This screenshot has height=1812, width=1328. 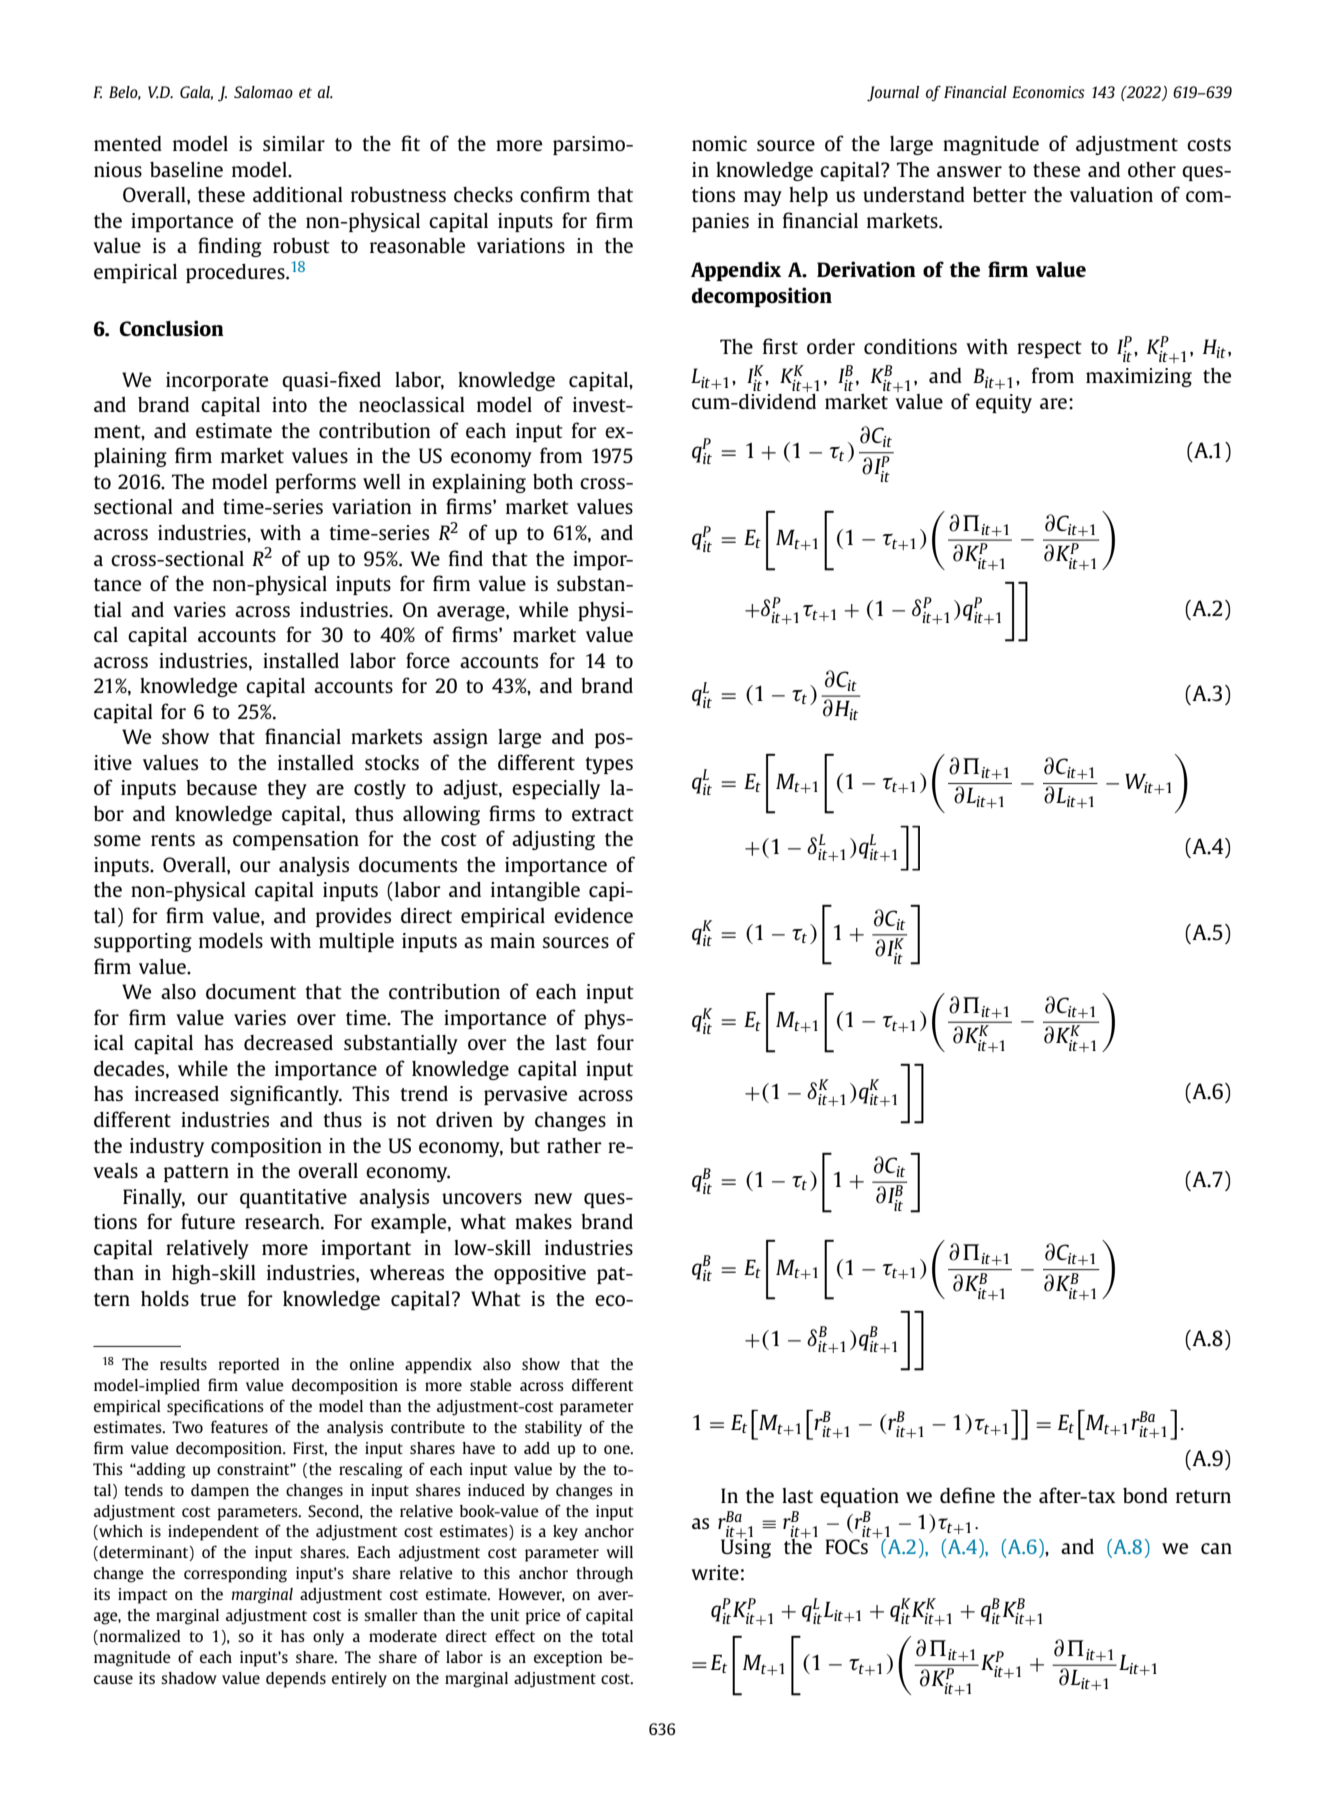 What do you see at coordinates (218, 1299) in the screenshot?
I see `true` at bounding box center [218, 1299].
